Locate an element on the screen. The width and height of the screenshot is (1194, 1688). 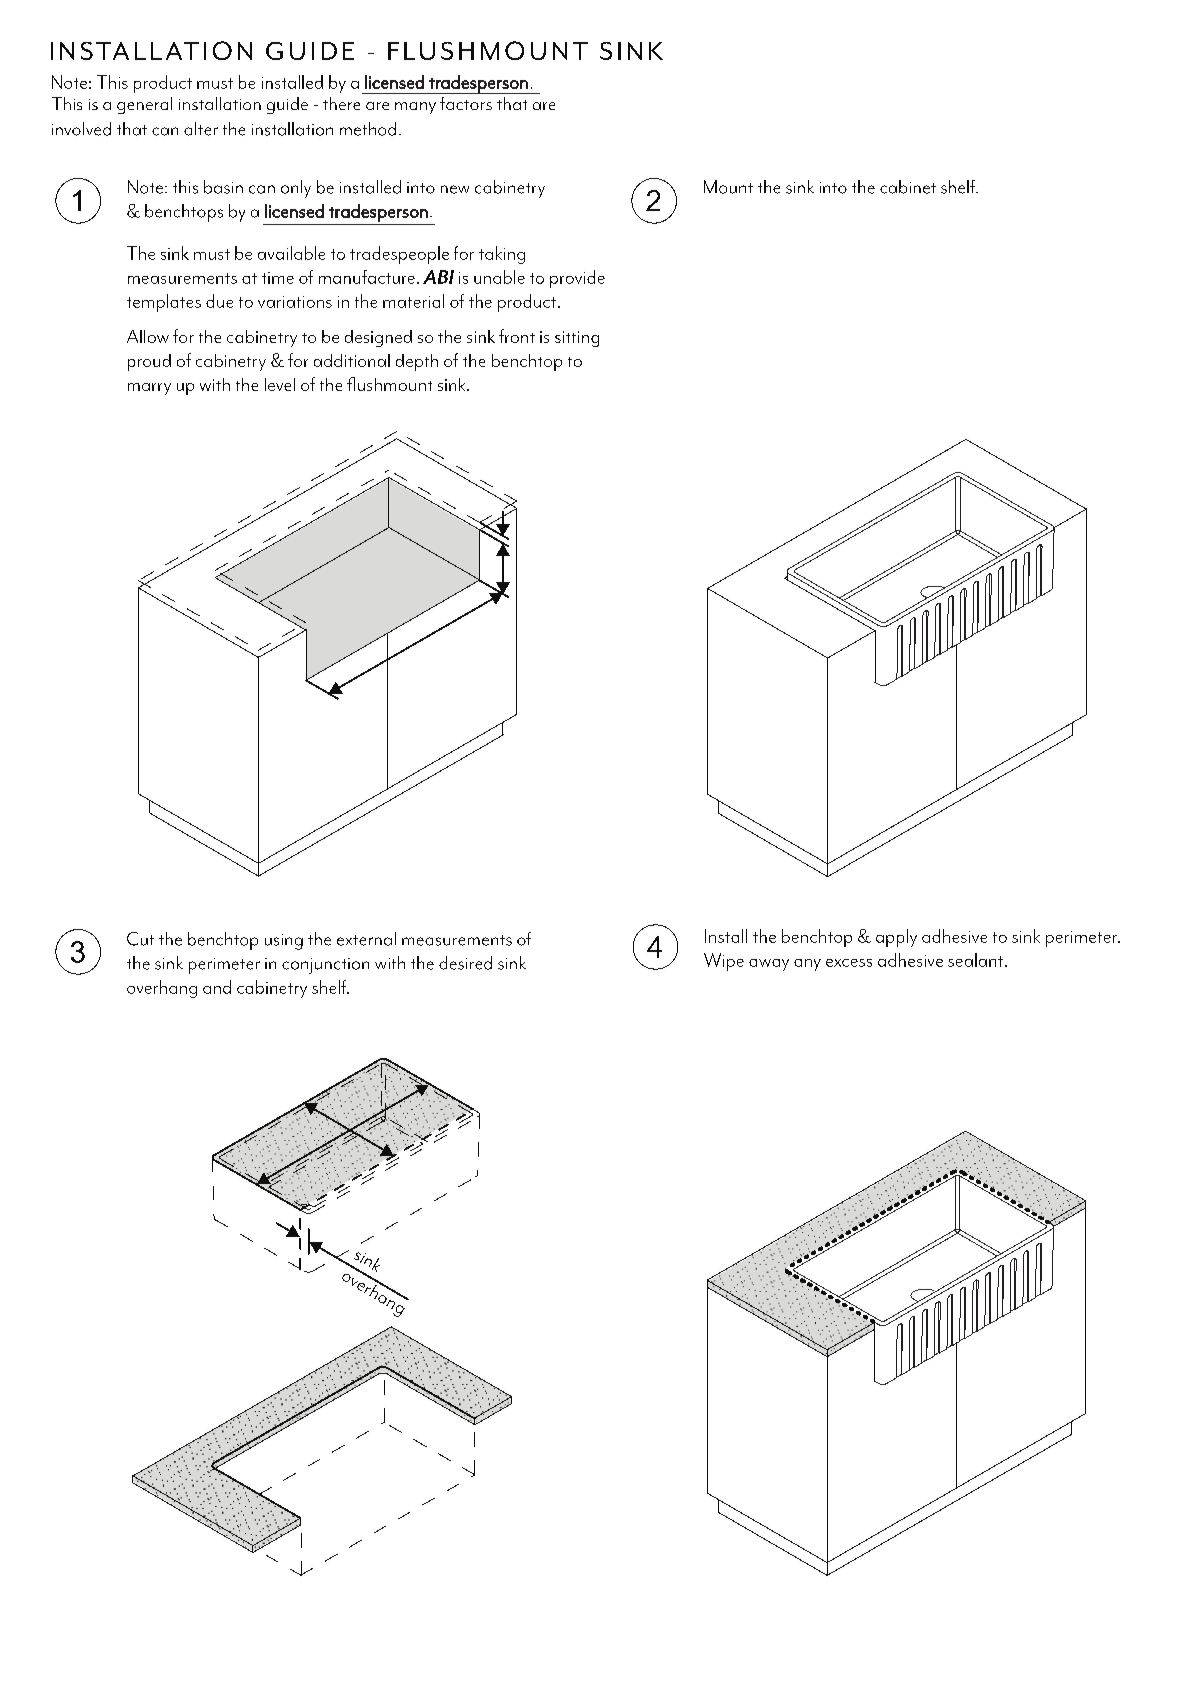
and is located at coordinates (217, 987).
